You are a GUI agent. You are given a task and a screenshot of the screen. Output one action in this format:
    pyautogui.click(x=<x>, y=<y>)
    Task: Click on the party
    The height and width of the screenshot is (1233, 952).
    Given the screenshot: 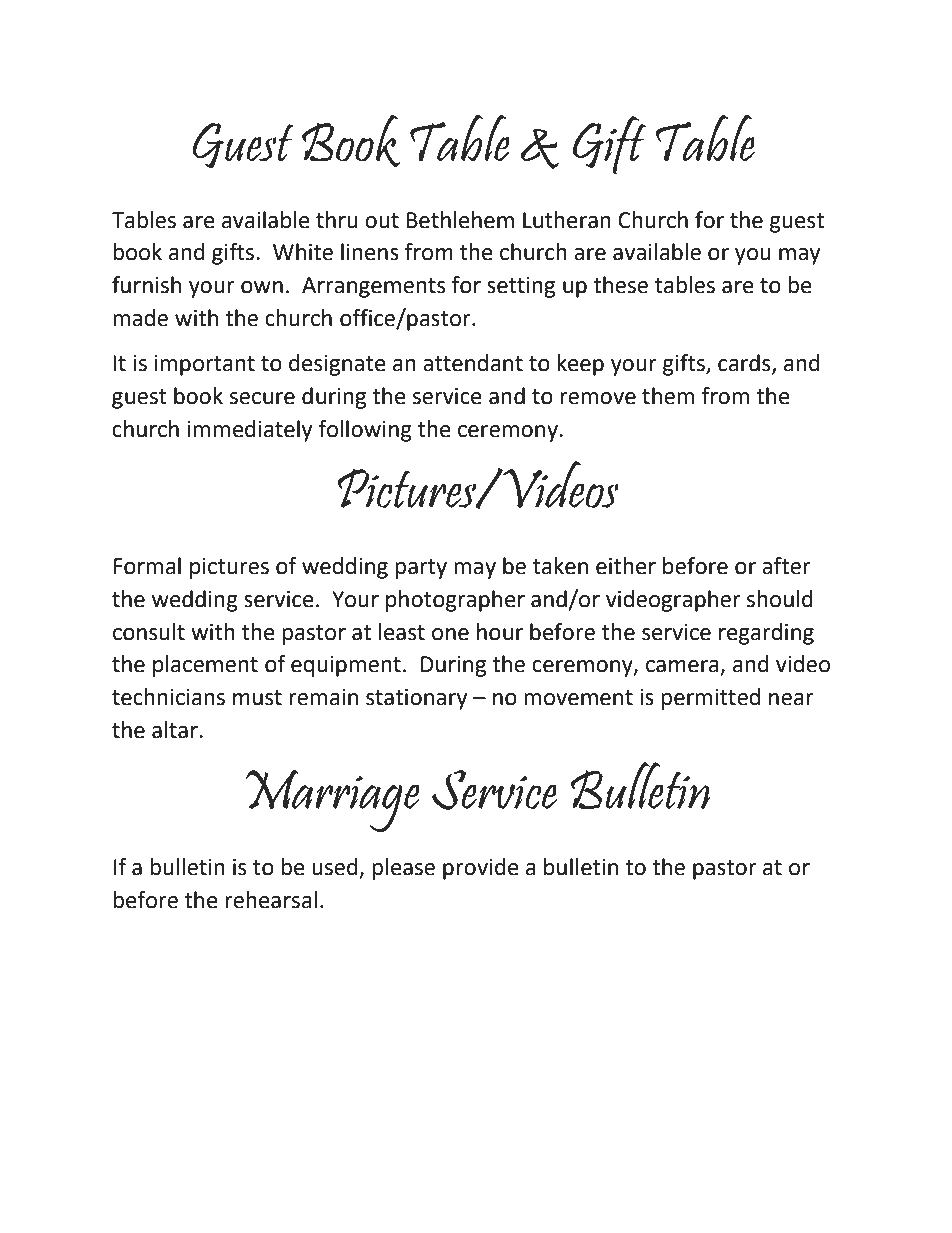 What is the action you would take?
    pyautogui.click(x=421, y=569)
